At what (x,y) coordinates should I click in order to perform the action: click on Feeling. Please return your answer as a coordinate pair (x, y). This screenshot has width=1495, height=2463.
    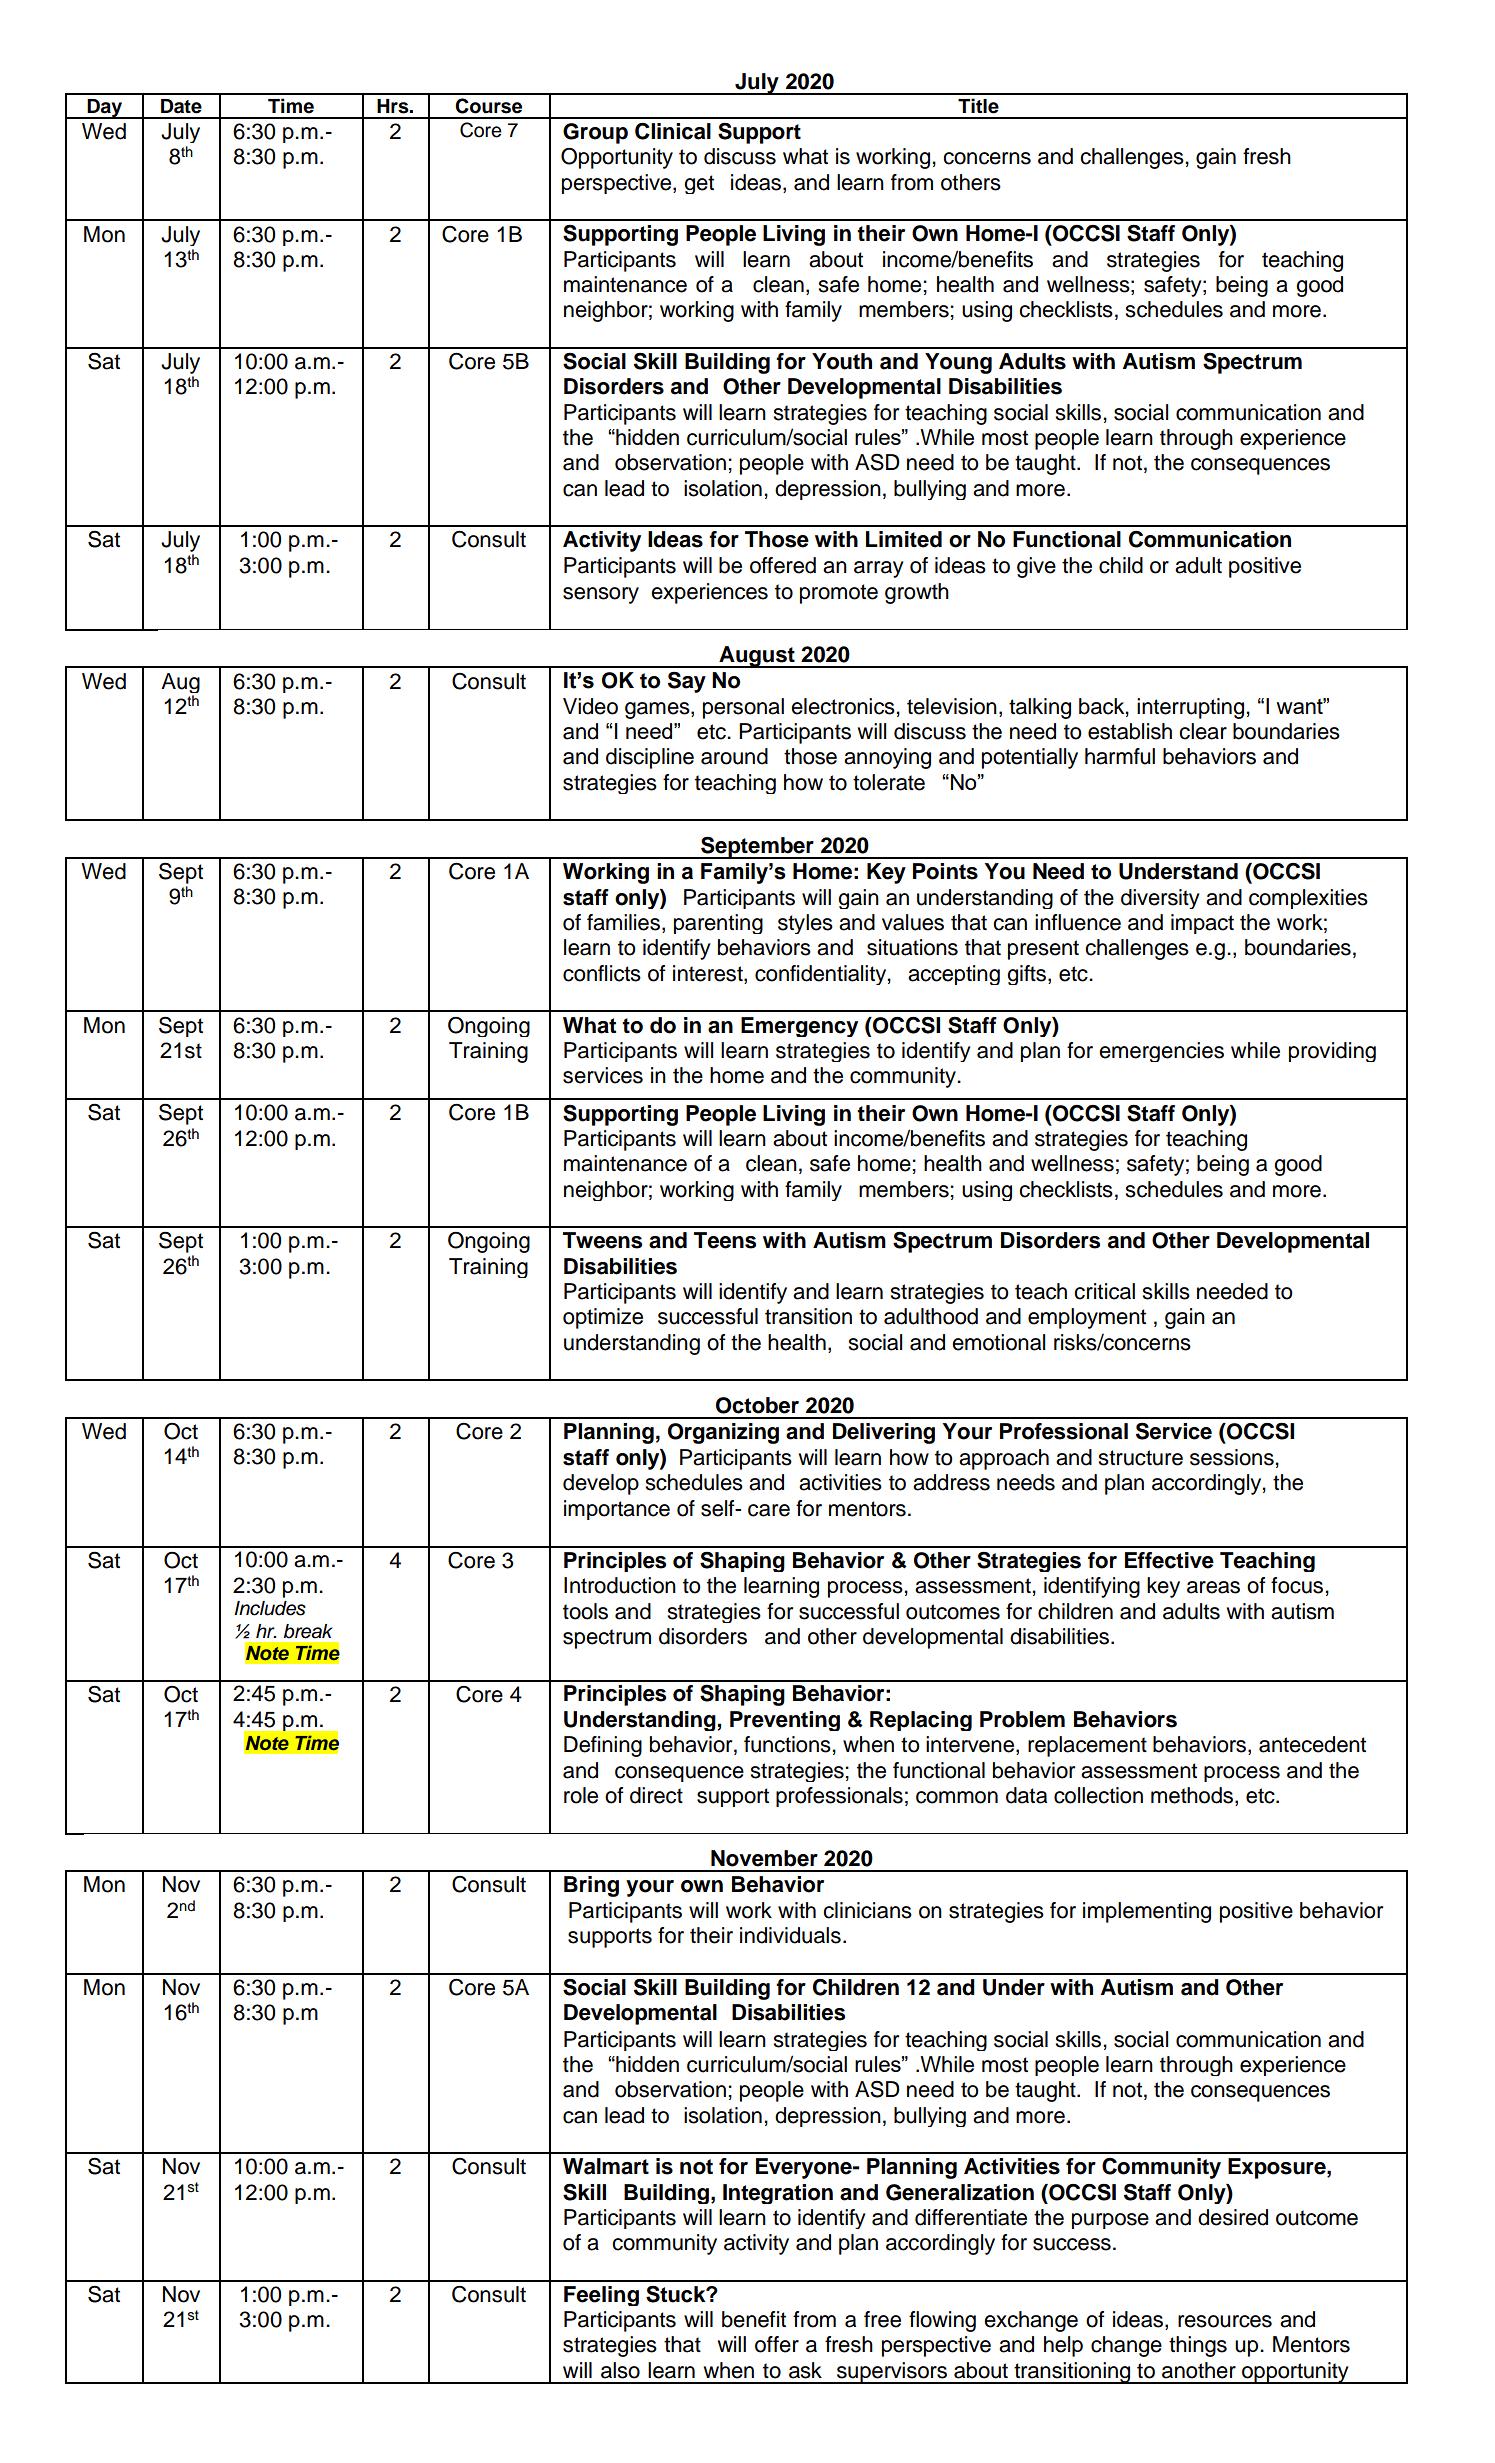
    Looking at the image, I should click on (601, 2296).
